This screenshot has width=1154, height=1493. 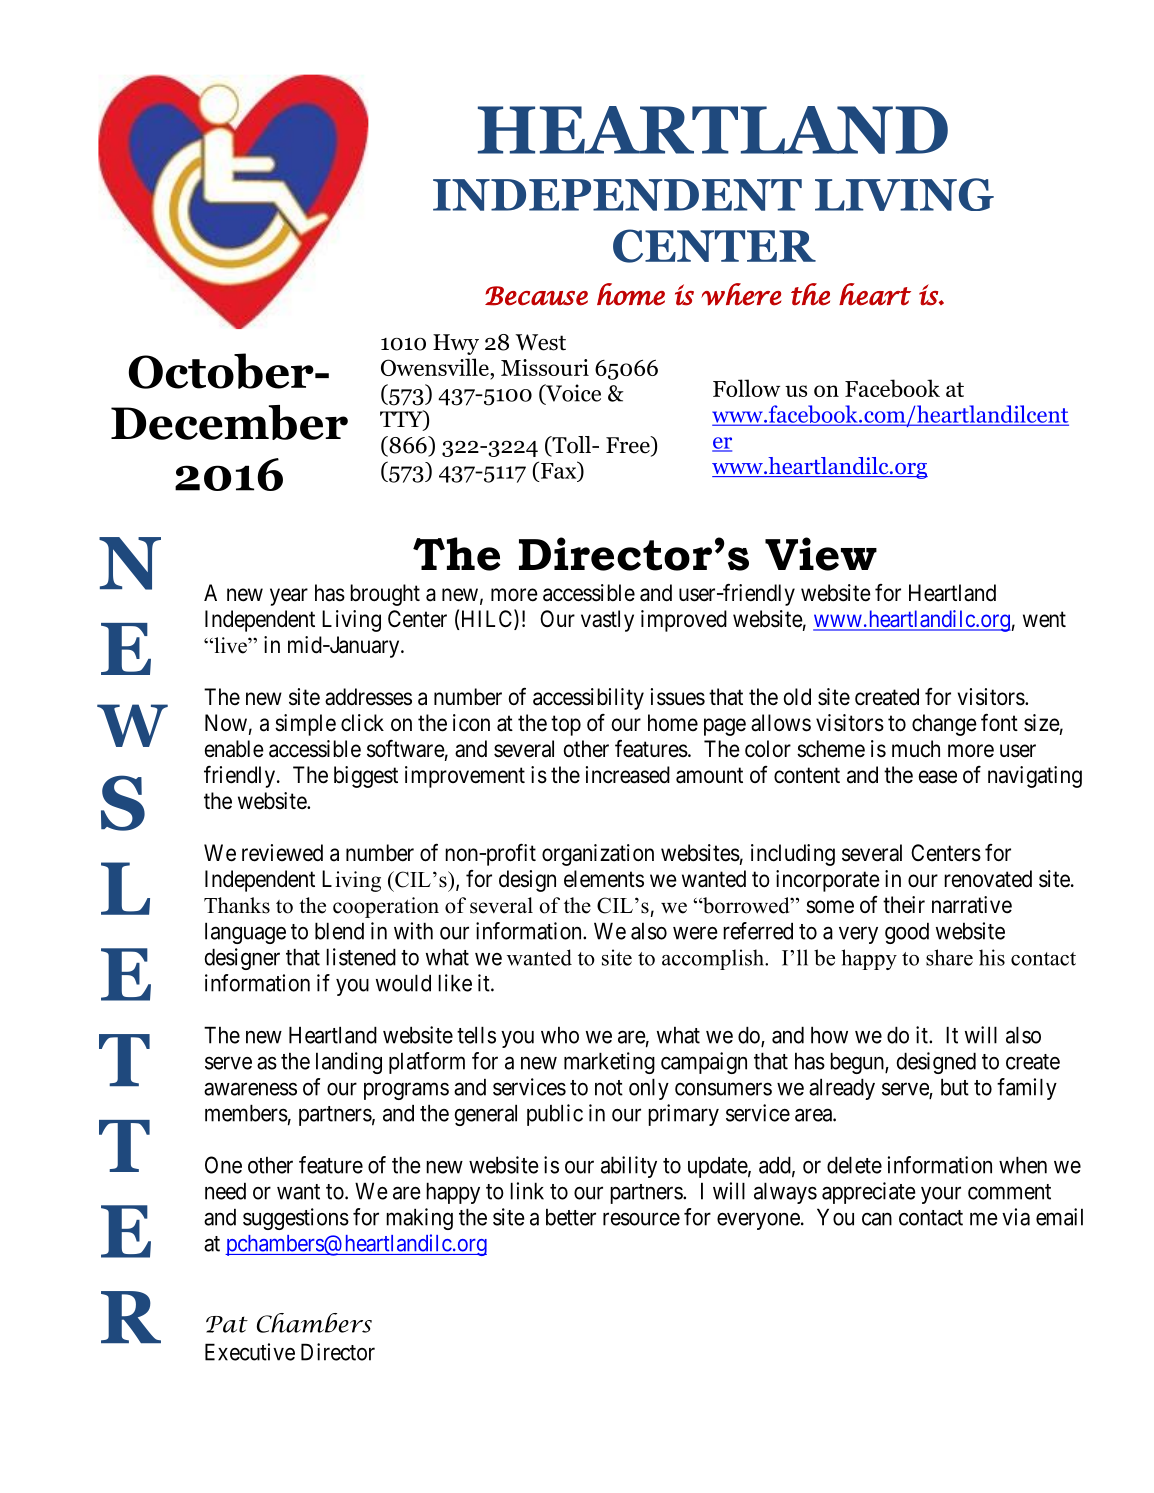 I want to click on where, so click(x=741, y=294).
